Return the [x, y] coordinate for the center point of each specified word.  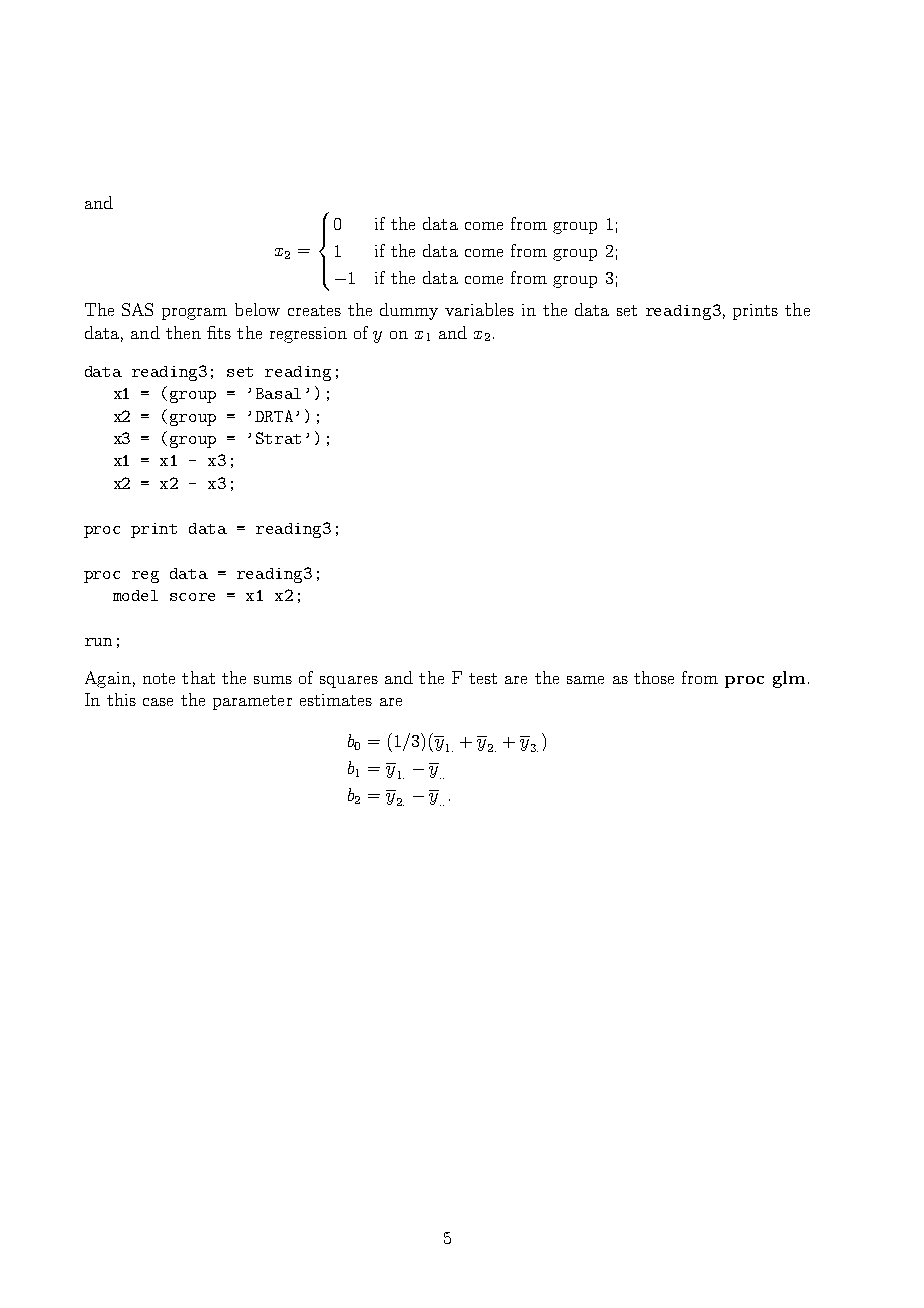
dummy [409, 311]
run [98, 642]
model [135, 595]
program [194, 314]
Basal [278, 393]
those [654, 677]
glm [789, 679]
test [483, 678]
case [158, 702]
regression [308, 335]
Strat [278, 438]
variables [479, 309]
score [192, 597]
